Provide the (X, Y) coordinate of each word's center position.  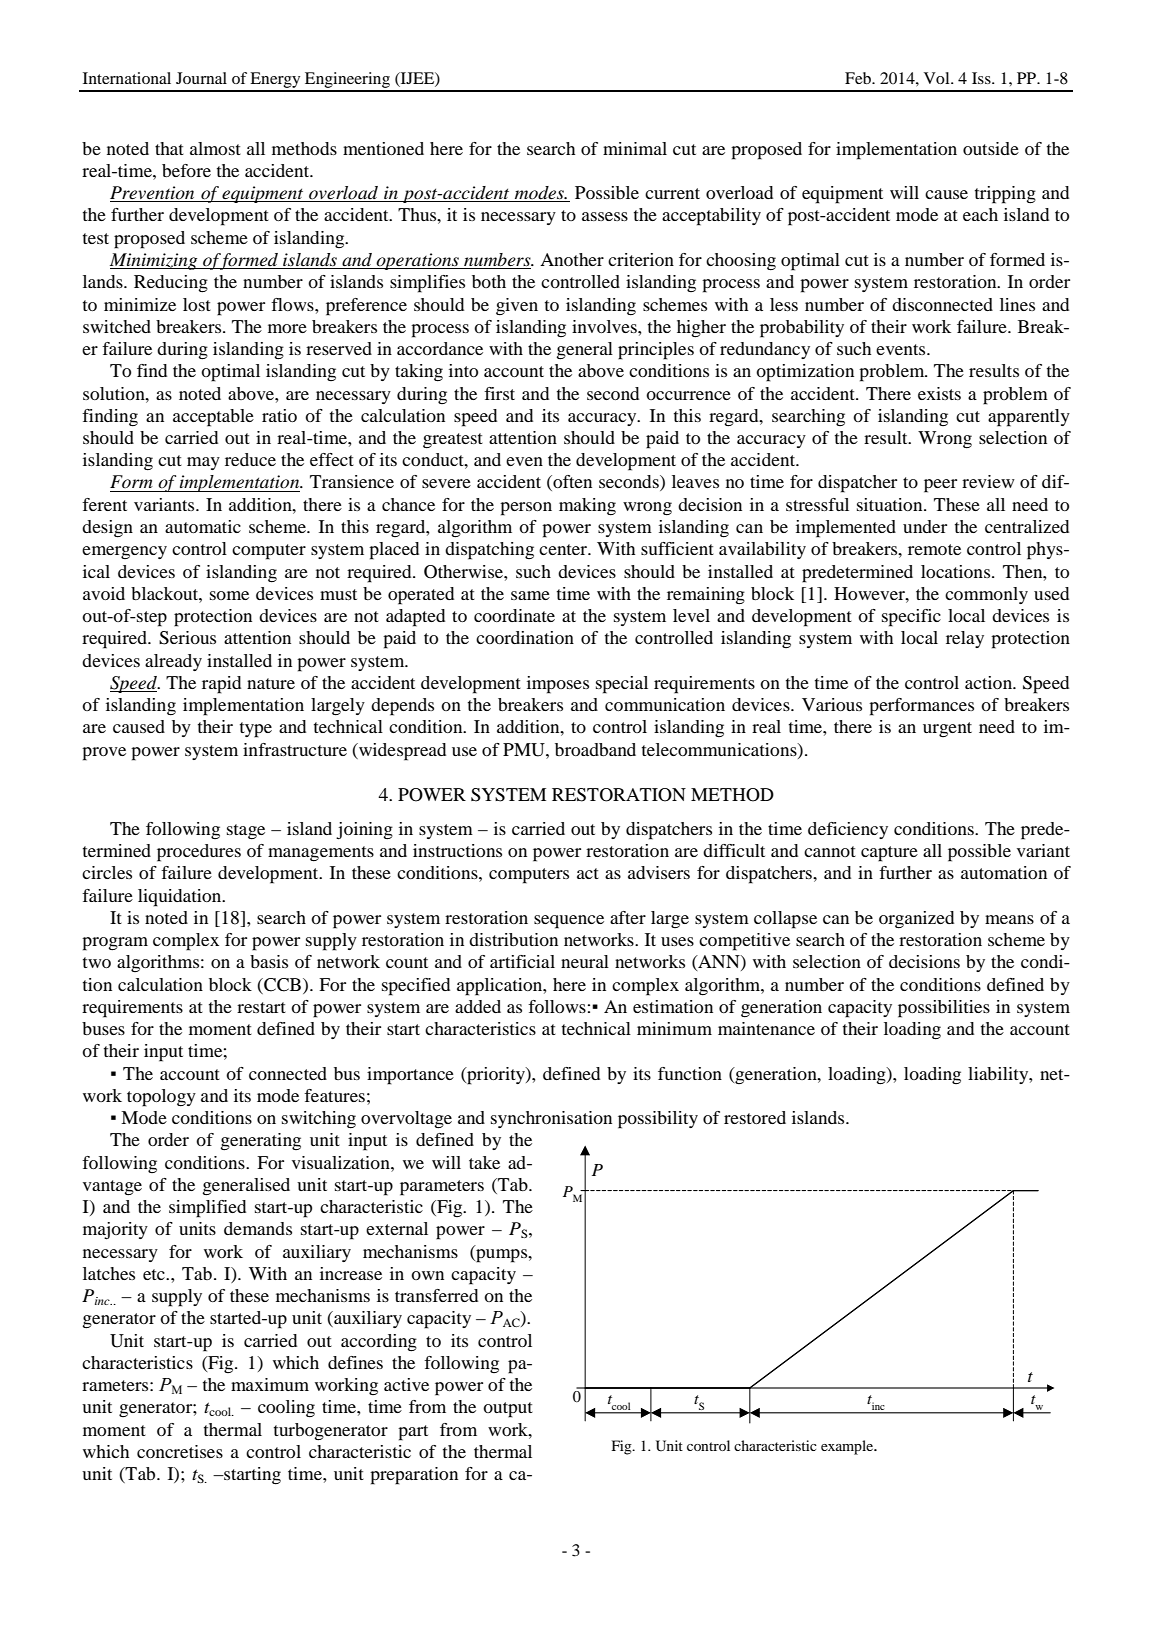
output (508, 1410)
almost (215, 148)
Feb (859, 78)
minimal (635, 148)
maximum (270, 1384)
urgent (947, 729)
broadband (595, 749)
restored (755, 1117)
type (256, 730)
